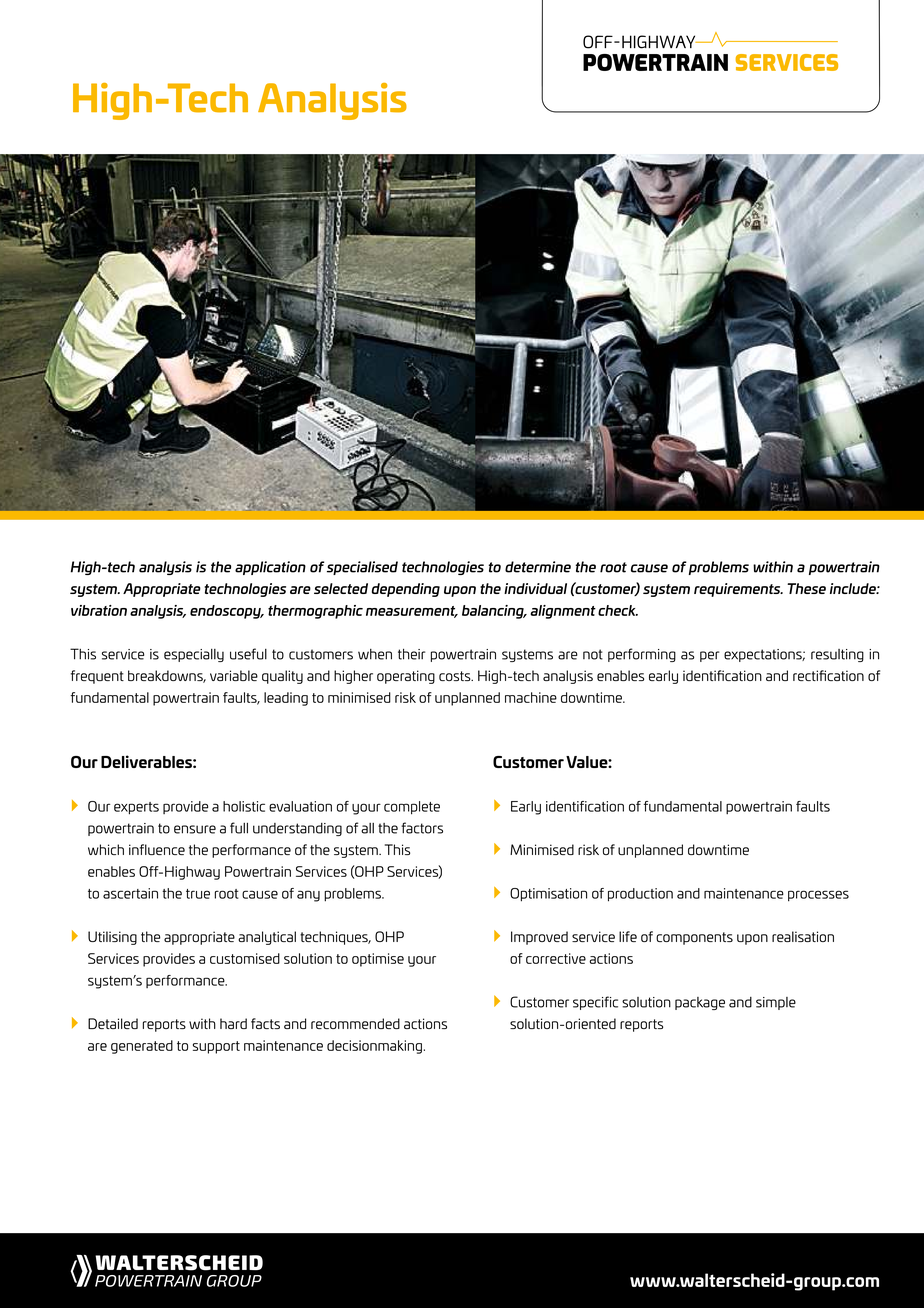 The width and height of the screenshot is (924, 1308). I want to click on requirements, so click(738, 590).
